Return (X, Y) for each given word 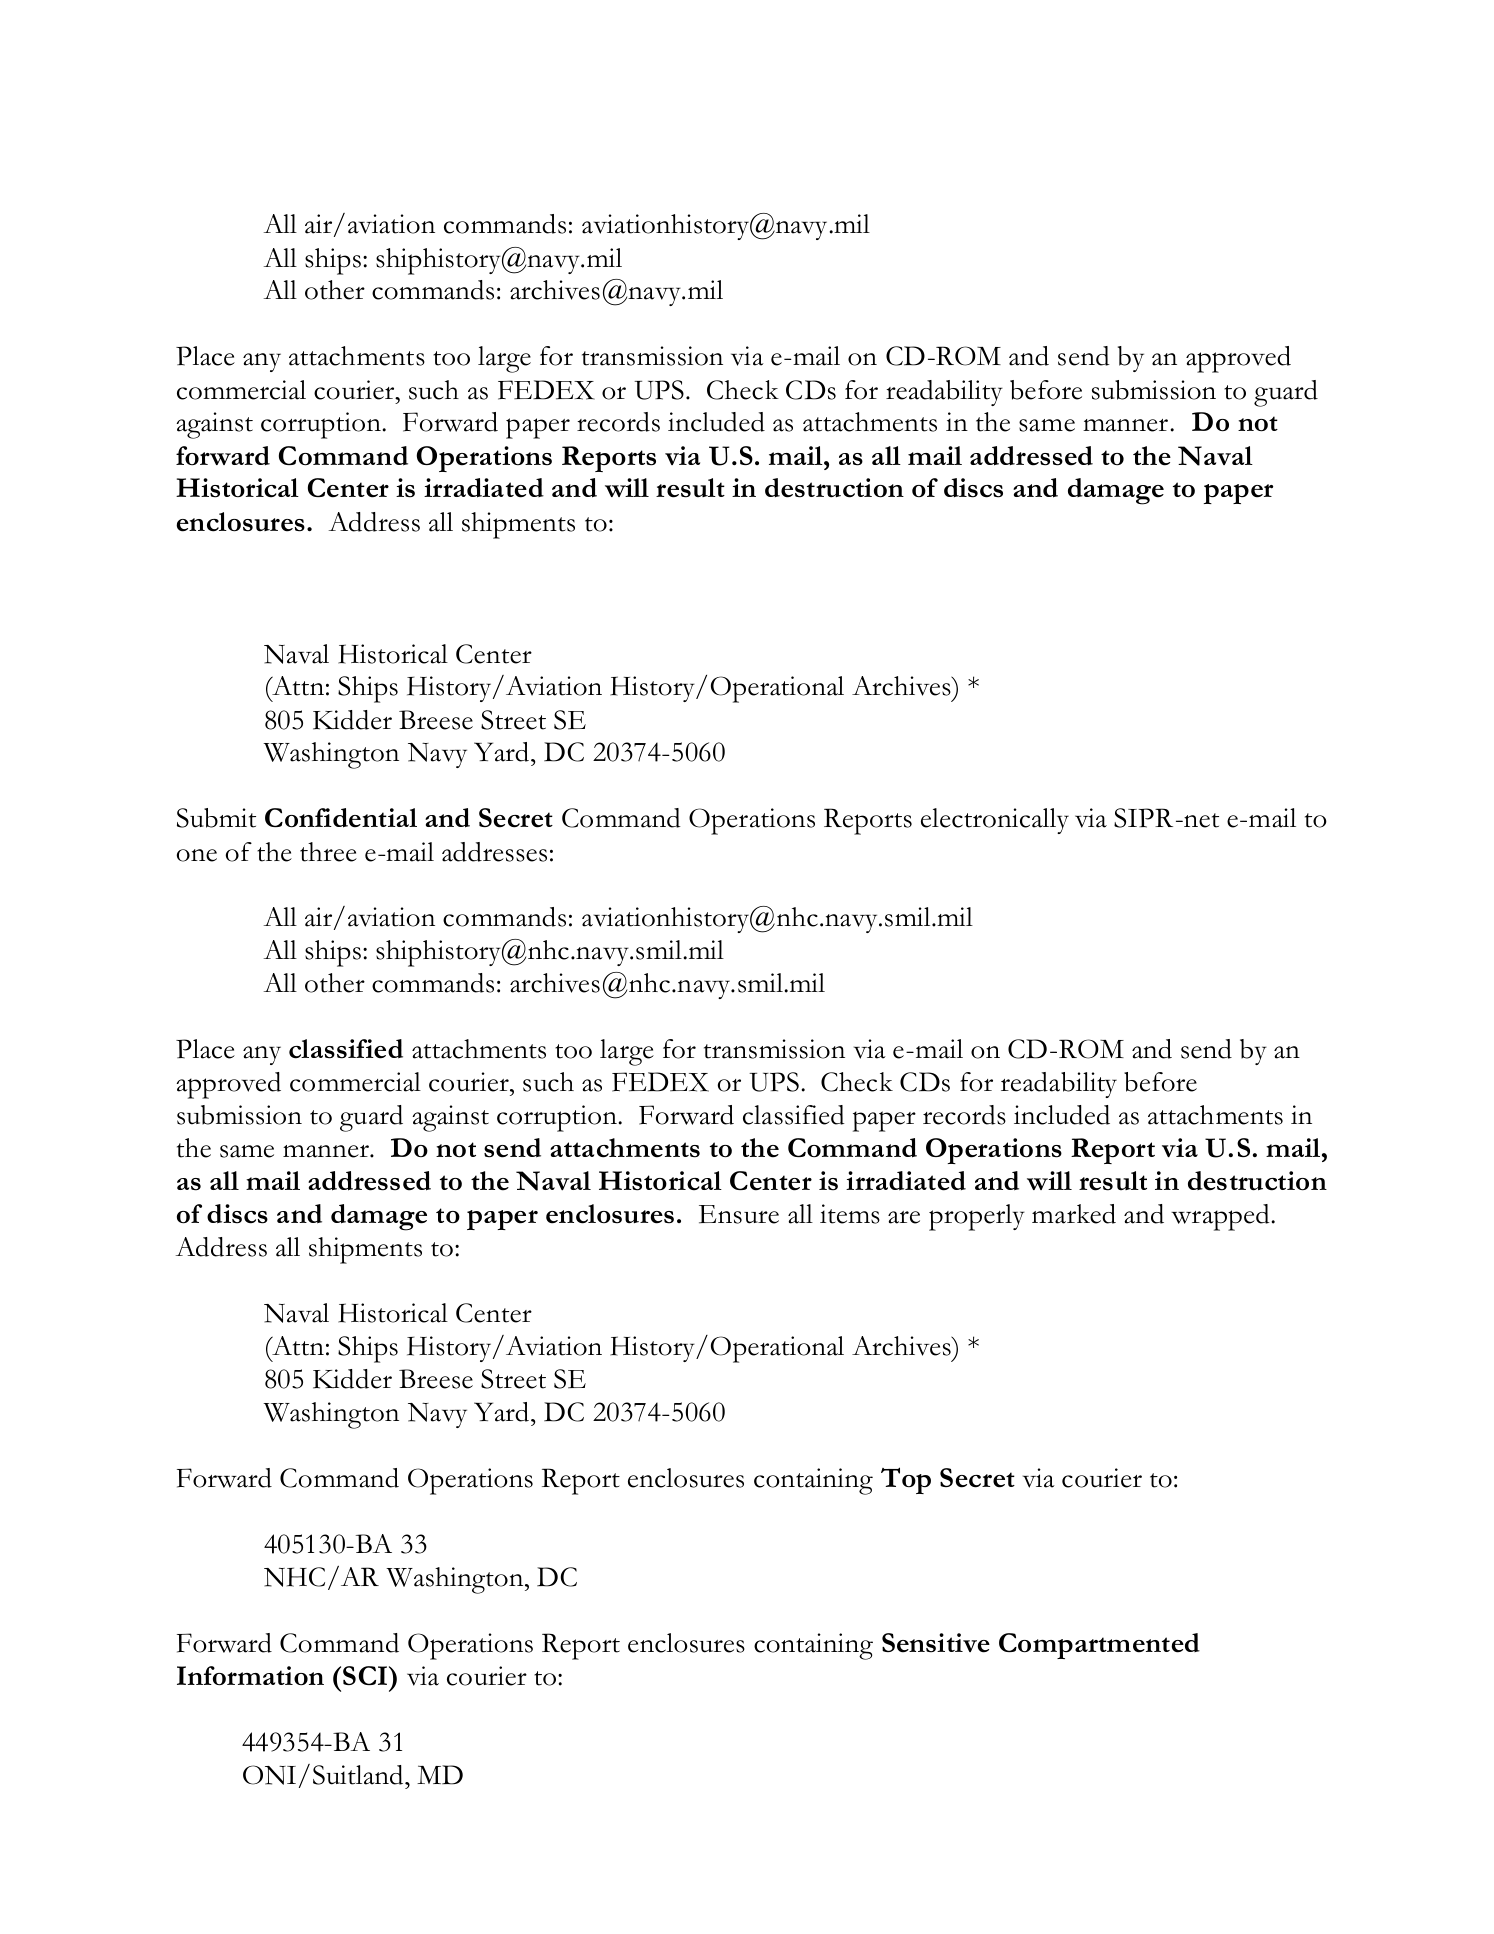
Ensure (739, 1214)
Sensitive (936, 1643)
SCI (366, 1675)
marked (1074, 1214)
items (850, 1214)
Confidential (341, 818)
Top (906, 1480)
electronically (995, 821)
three (328, 852)
